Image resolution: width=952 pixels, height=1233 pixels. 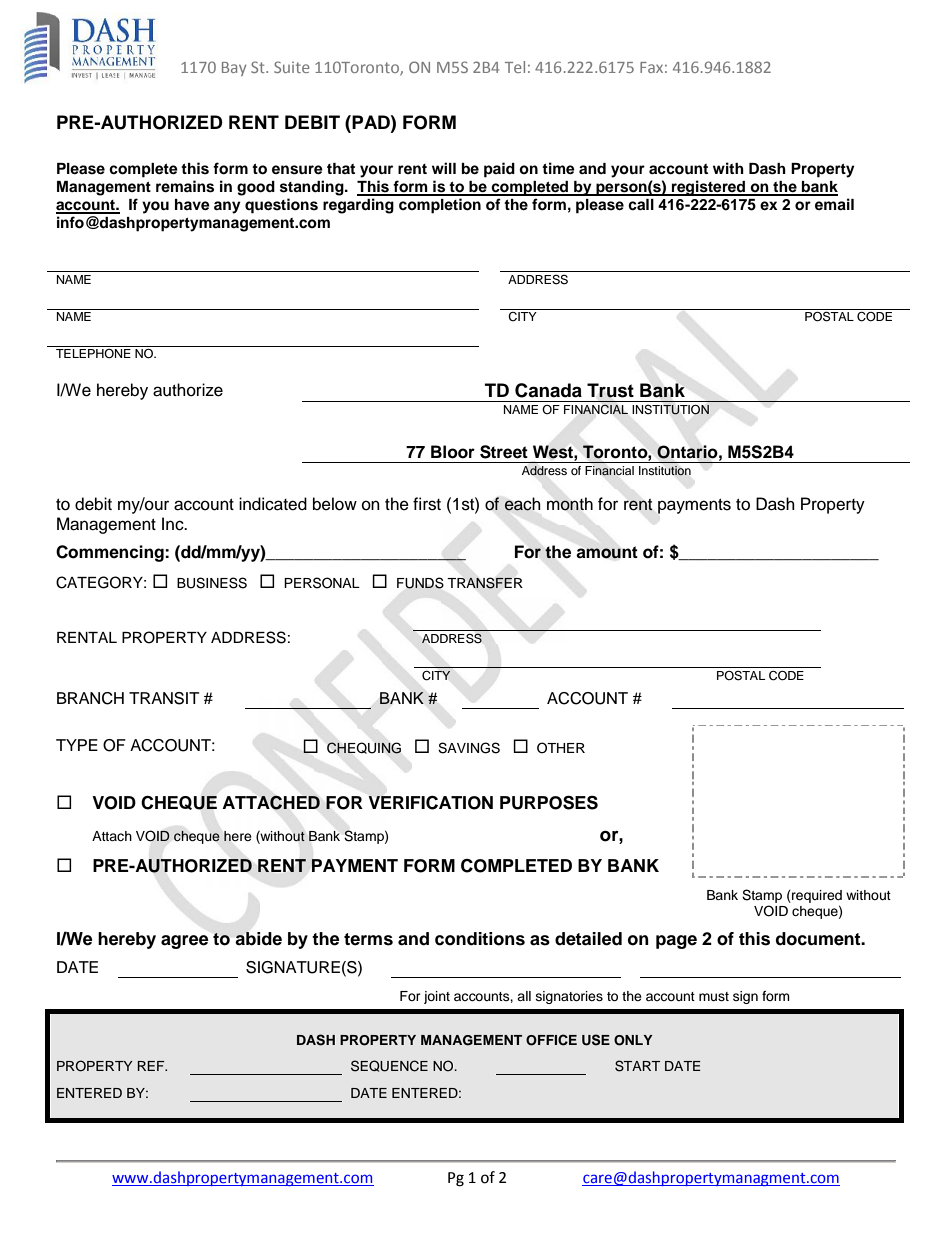 I want to click on amount, so click(x=607, y=552).
